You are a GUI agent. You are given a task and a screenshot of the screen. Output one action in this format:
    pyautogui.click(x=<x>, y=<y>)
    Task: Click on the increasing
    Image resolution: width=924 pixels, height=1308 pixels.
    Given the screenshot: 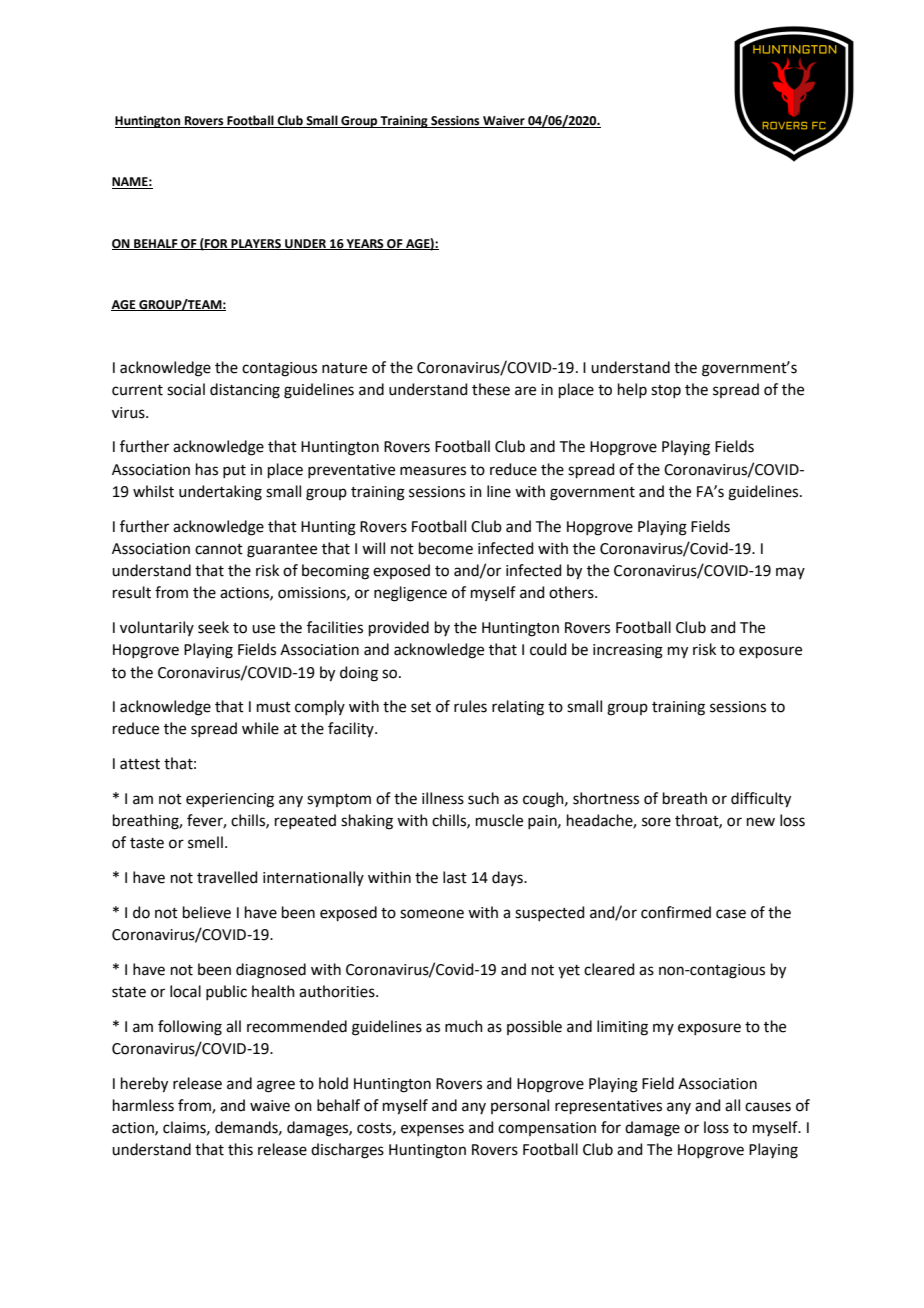 What is the action you would take?
    pyautogui.click(x=628, y=651)
